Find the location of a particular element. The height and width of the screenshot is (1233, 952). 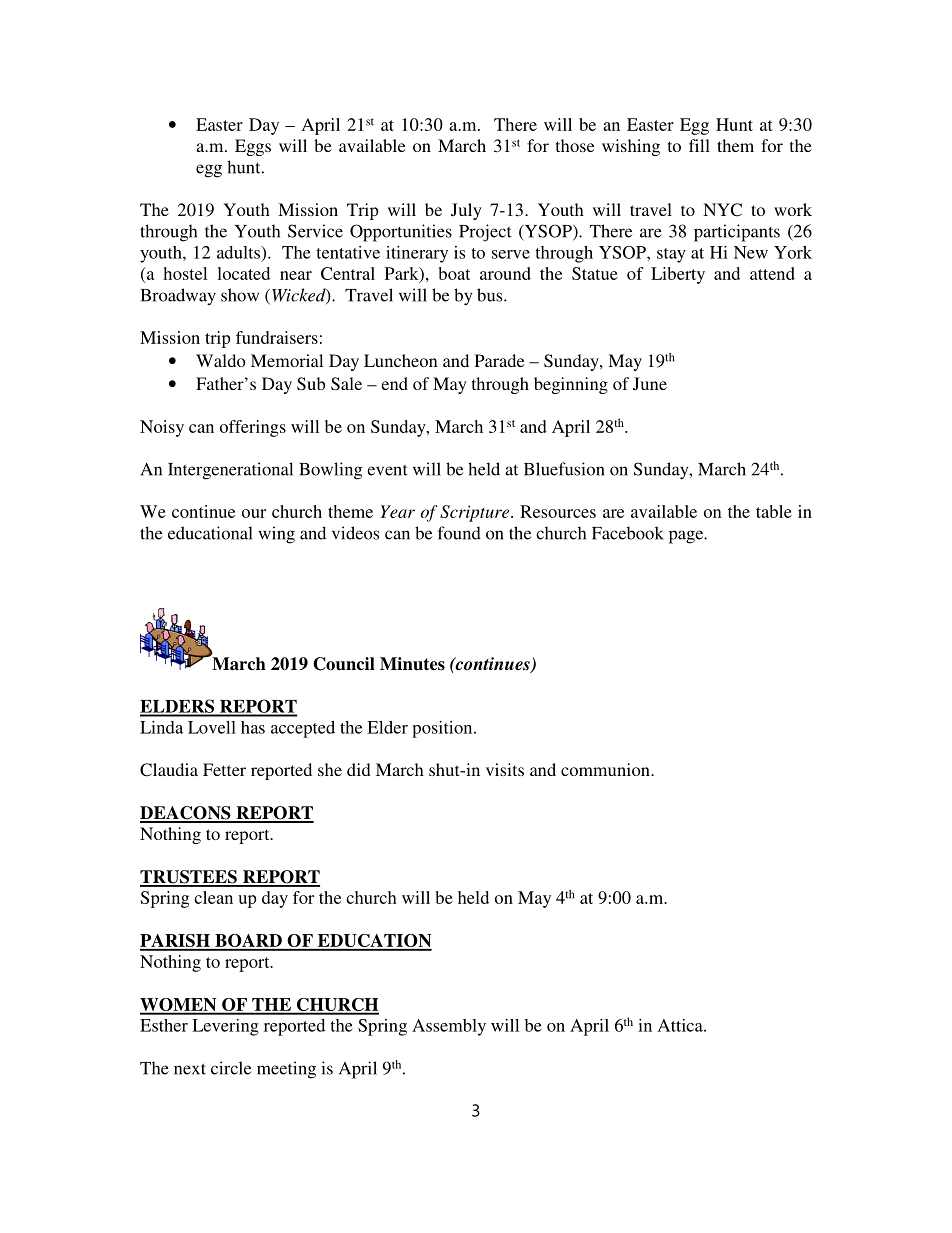

Minutes is located at coordinates (412, 664).
